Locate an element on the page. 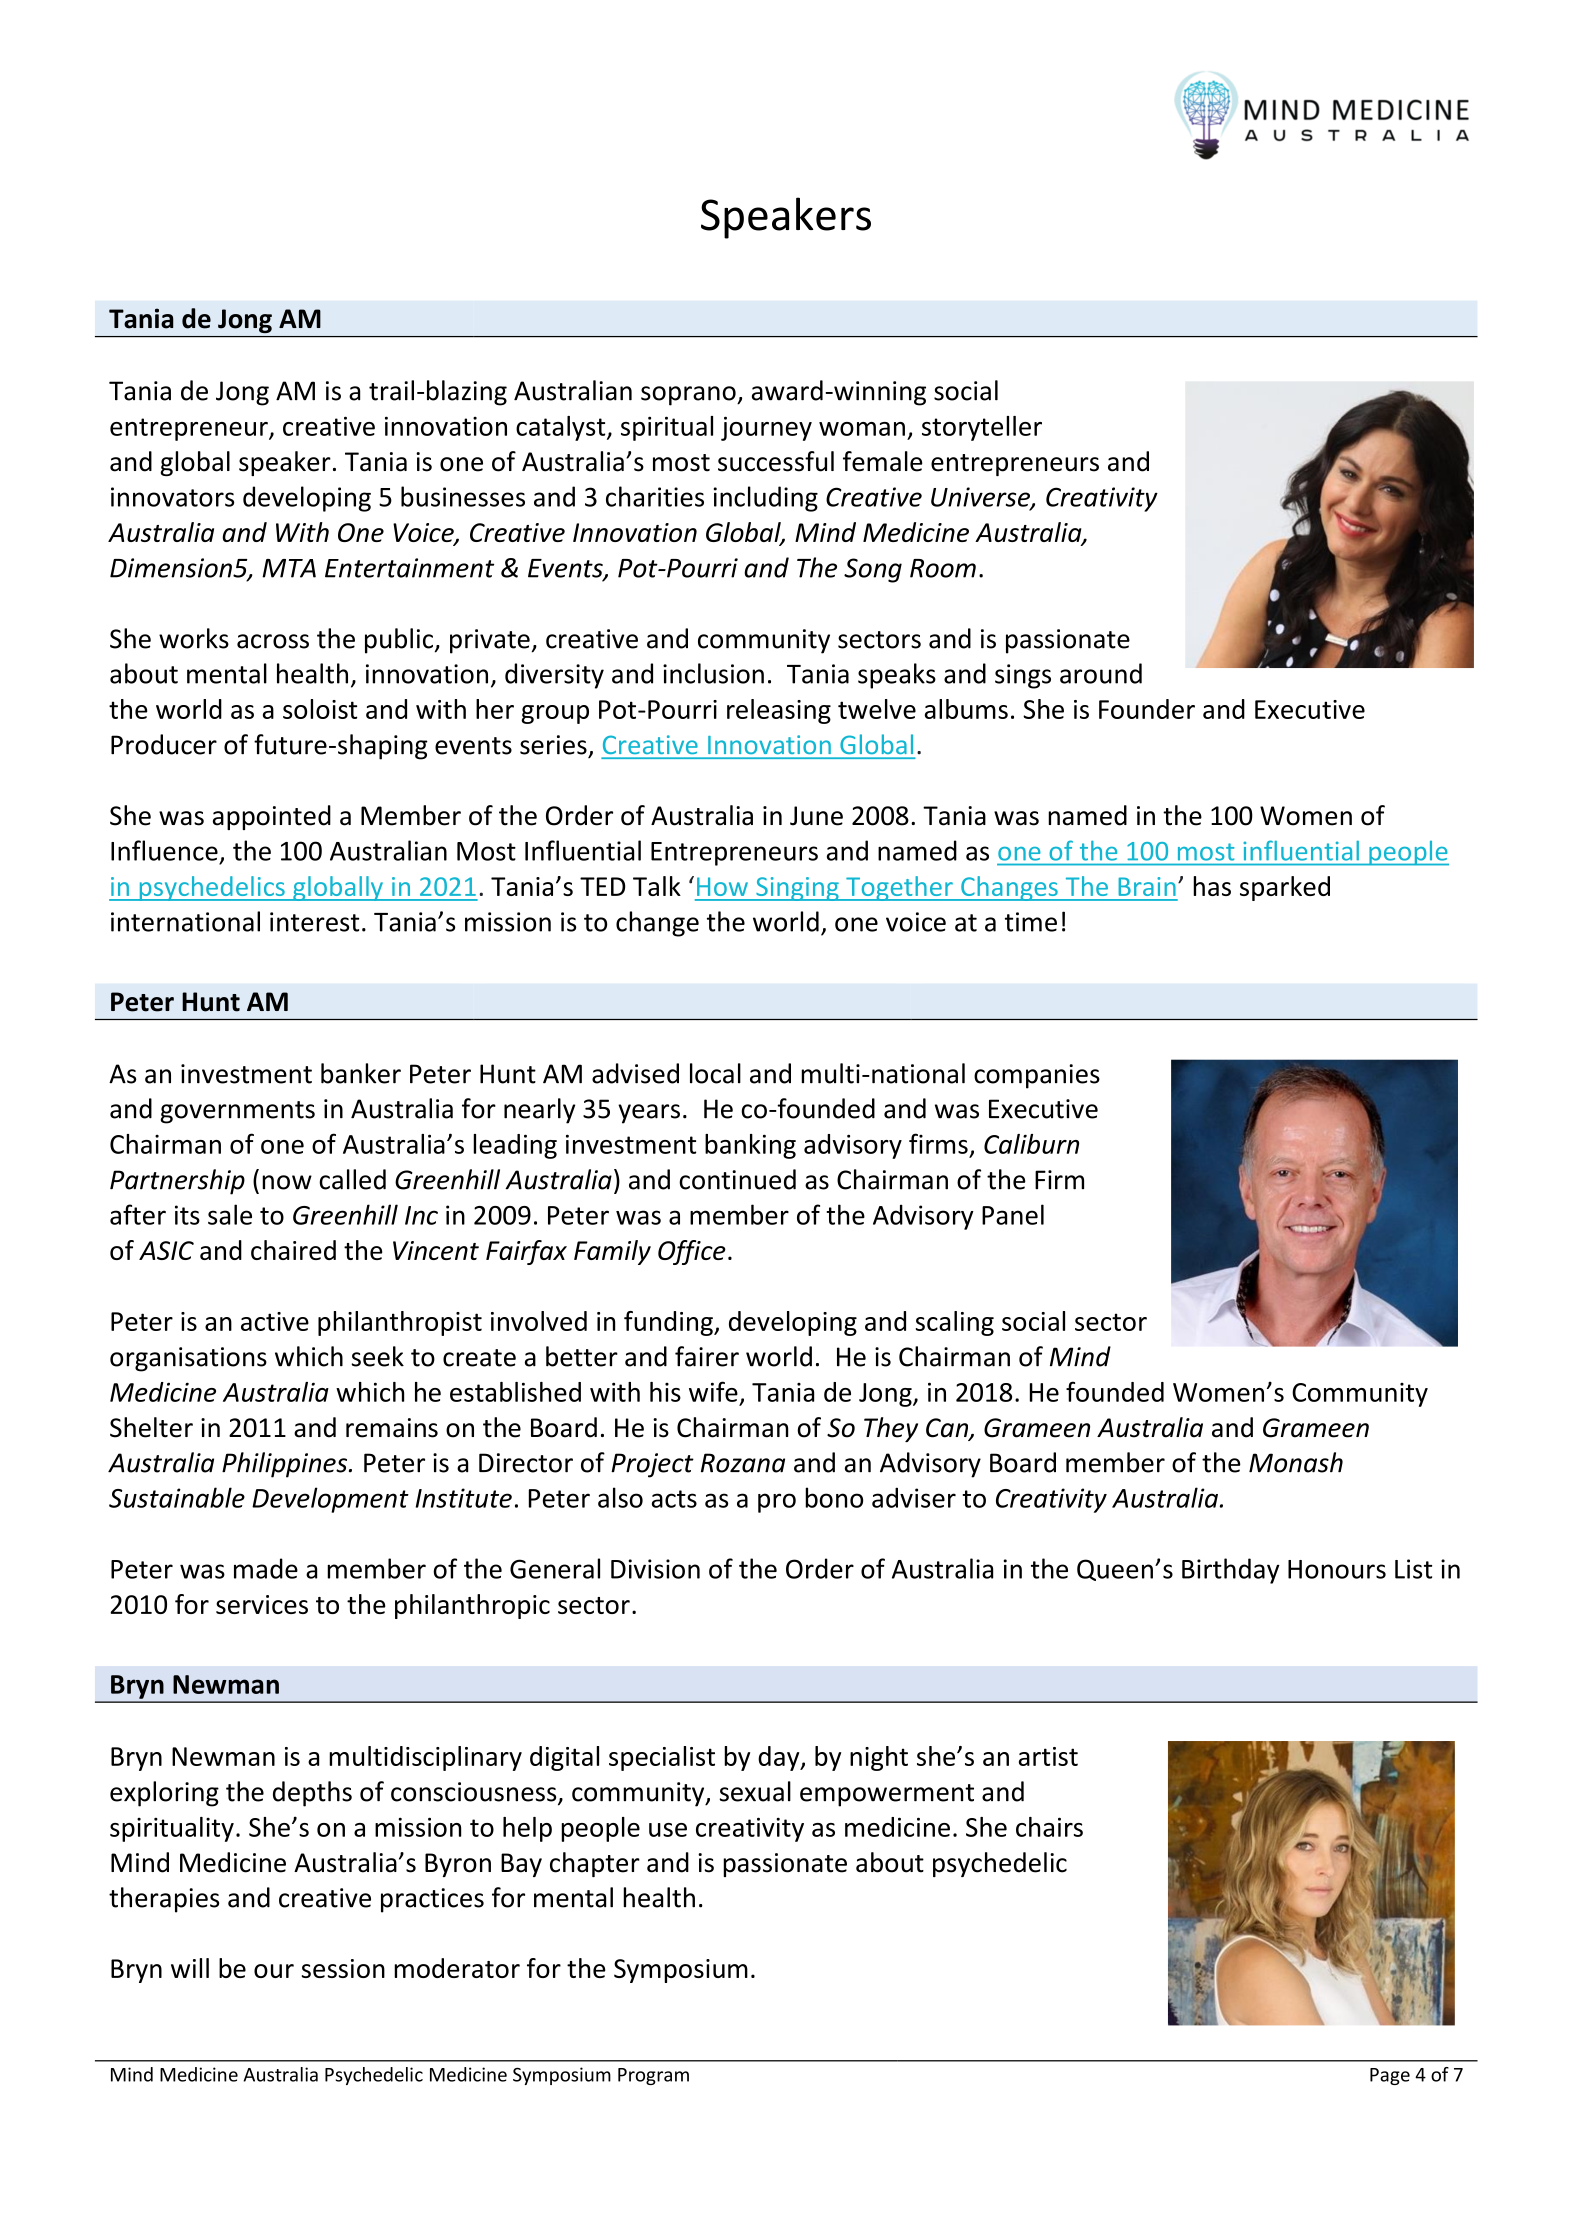  appointed is located at coordinates (272, 817).
